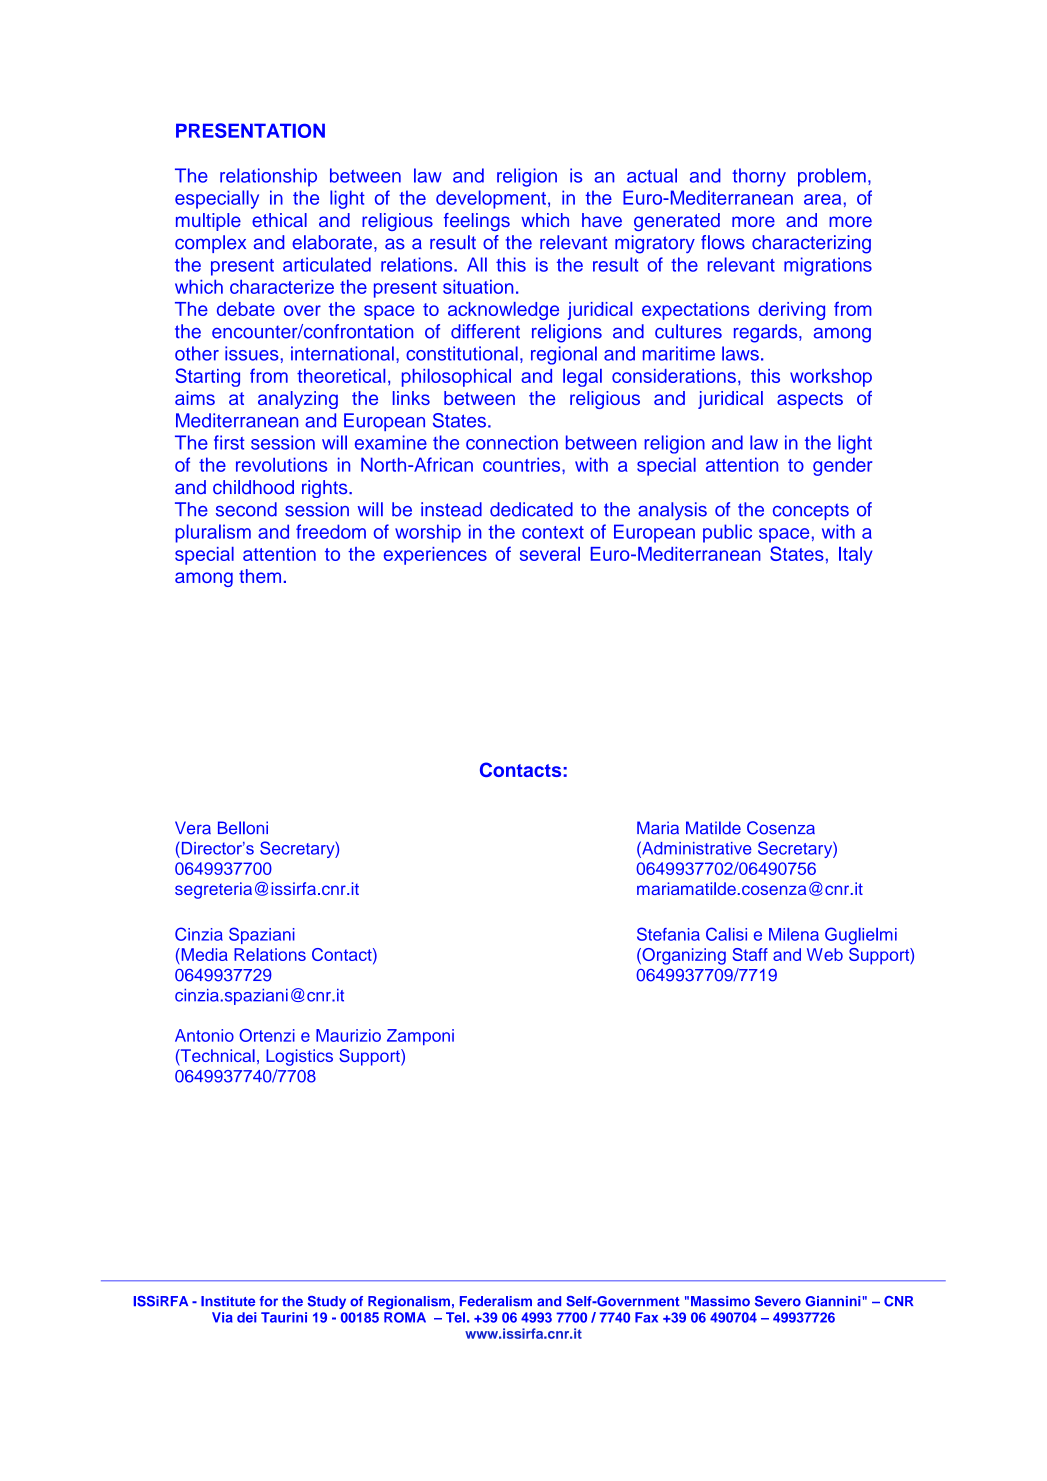 The image size is (1047, 1481). What do you see at coordinates (260, 576) in the image?
I see `them` at bounding box center [260, 576].
